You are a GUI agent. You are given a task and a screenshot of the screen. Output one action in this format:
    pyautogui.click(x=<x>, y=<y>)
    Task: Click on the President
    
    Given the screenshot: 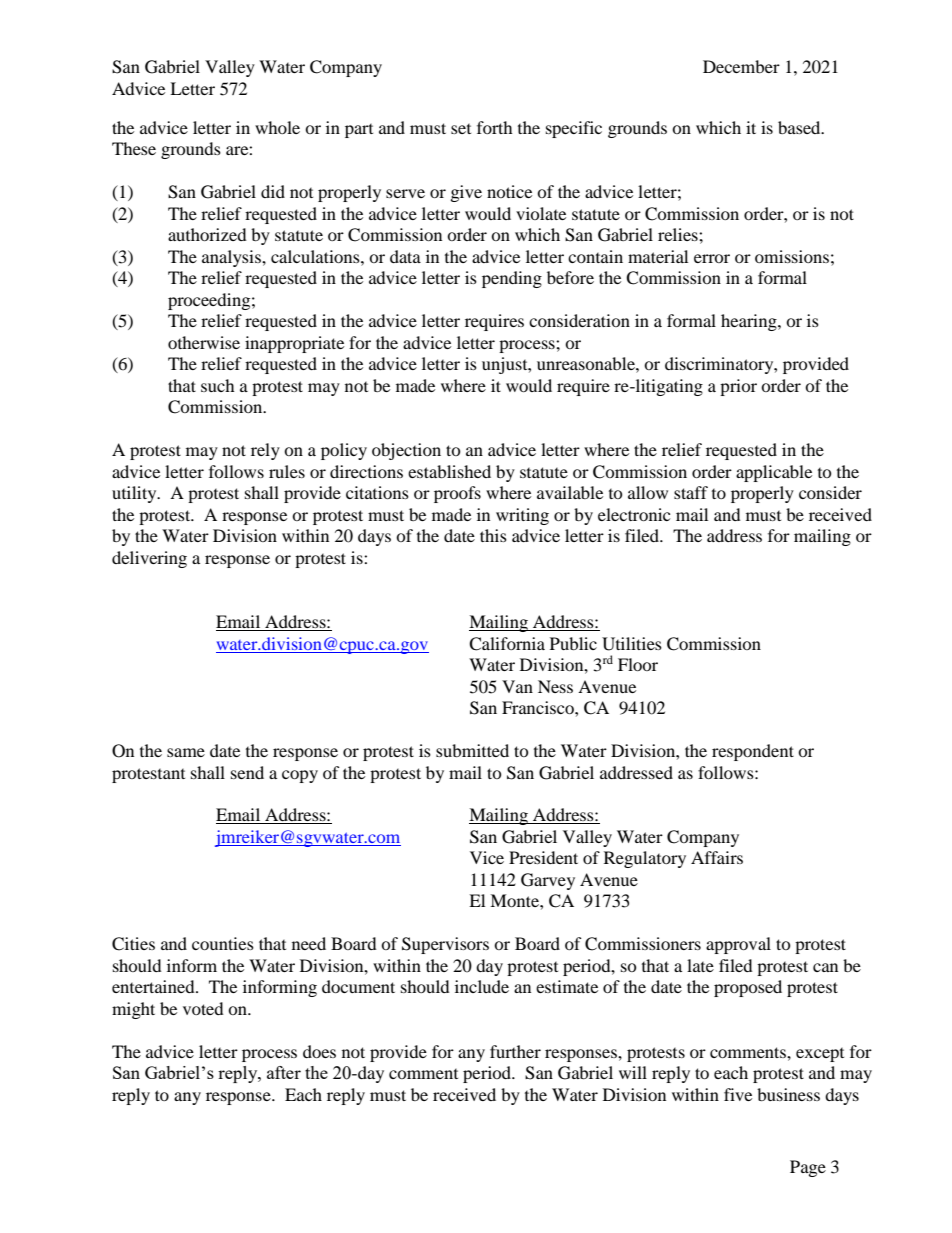 What is the action you would take?
    pyautogui.click(x=543, y=857)
